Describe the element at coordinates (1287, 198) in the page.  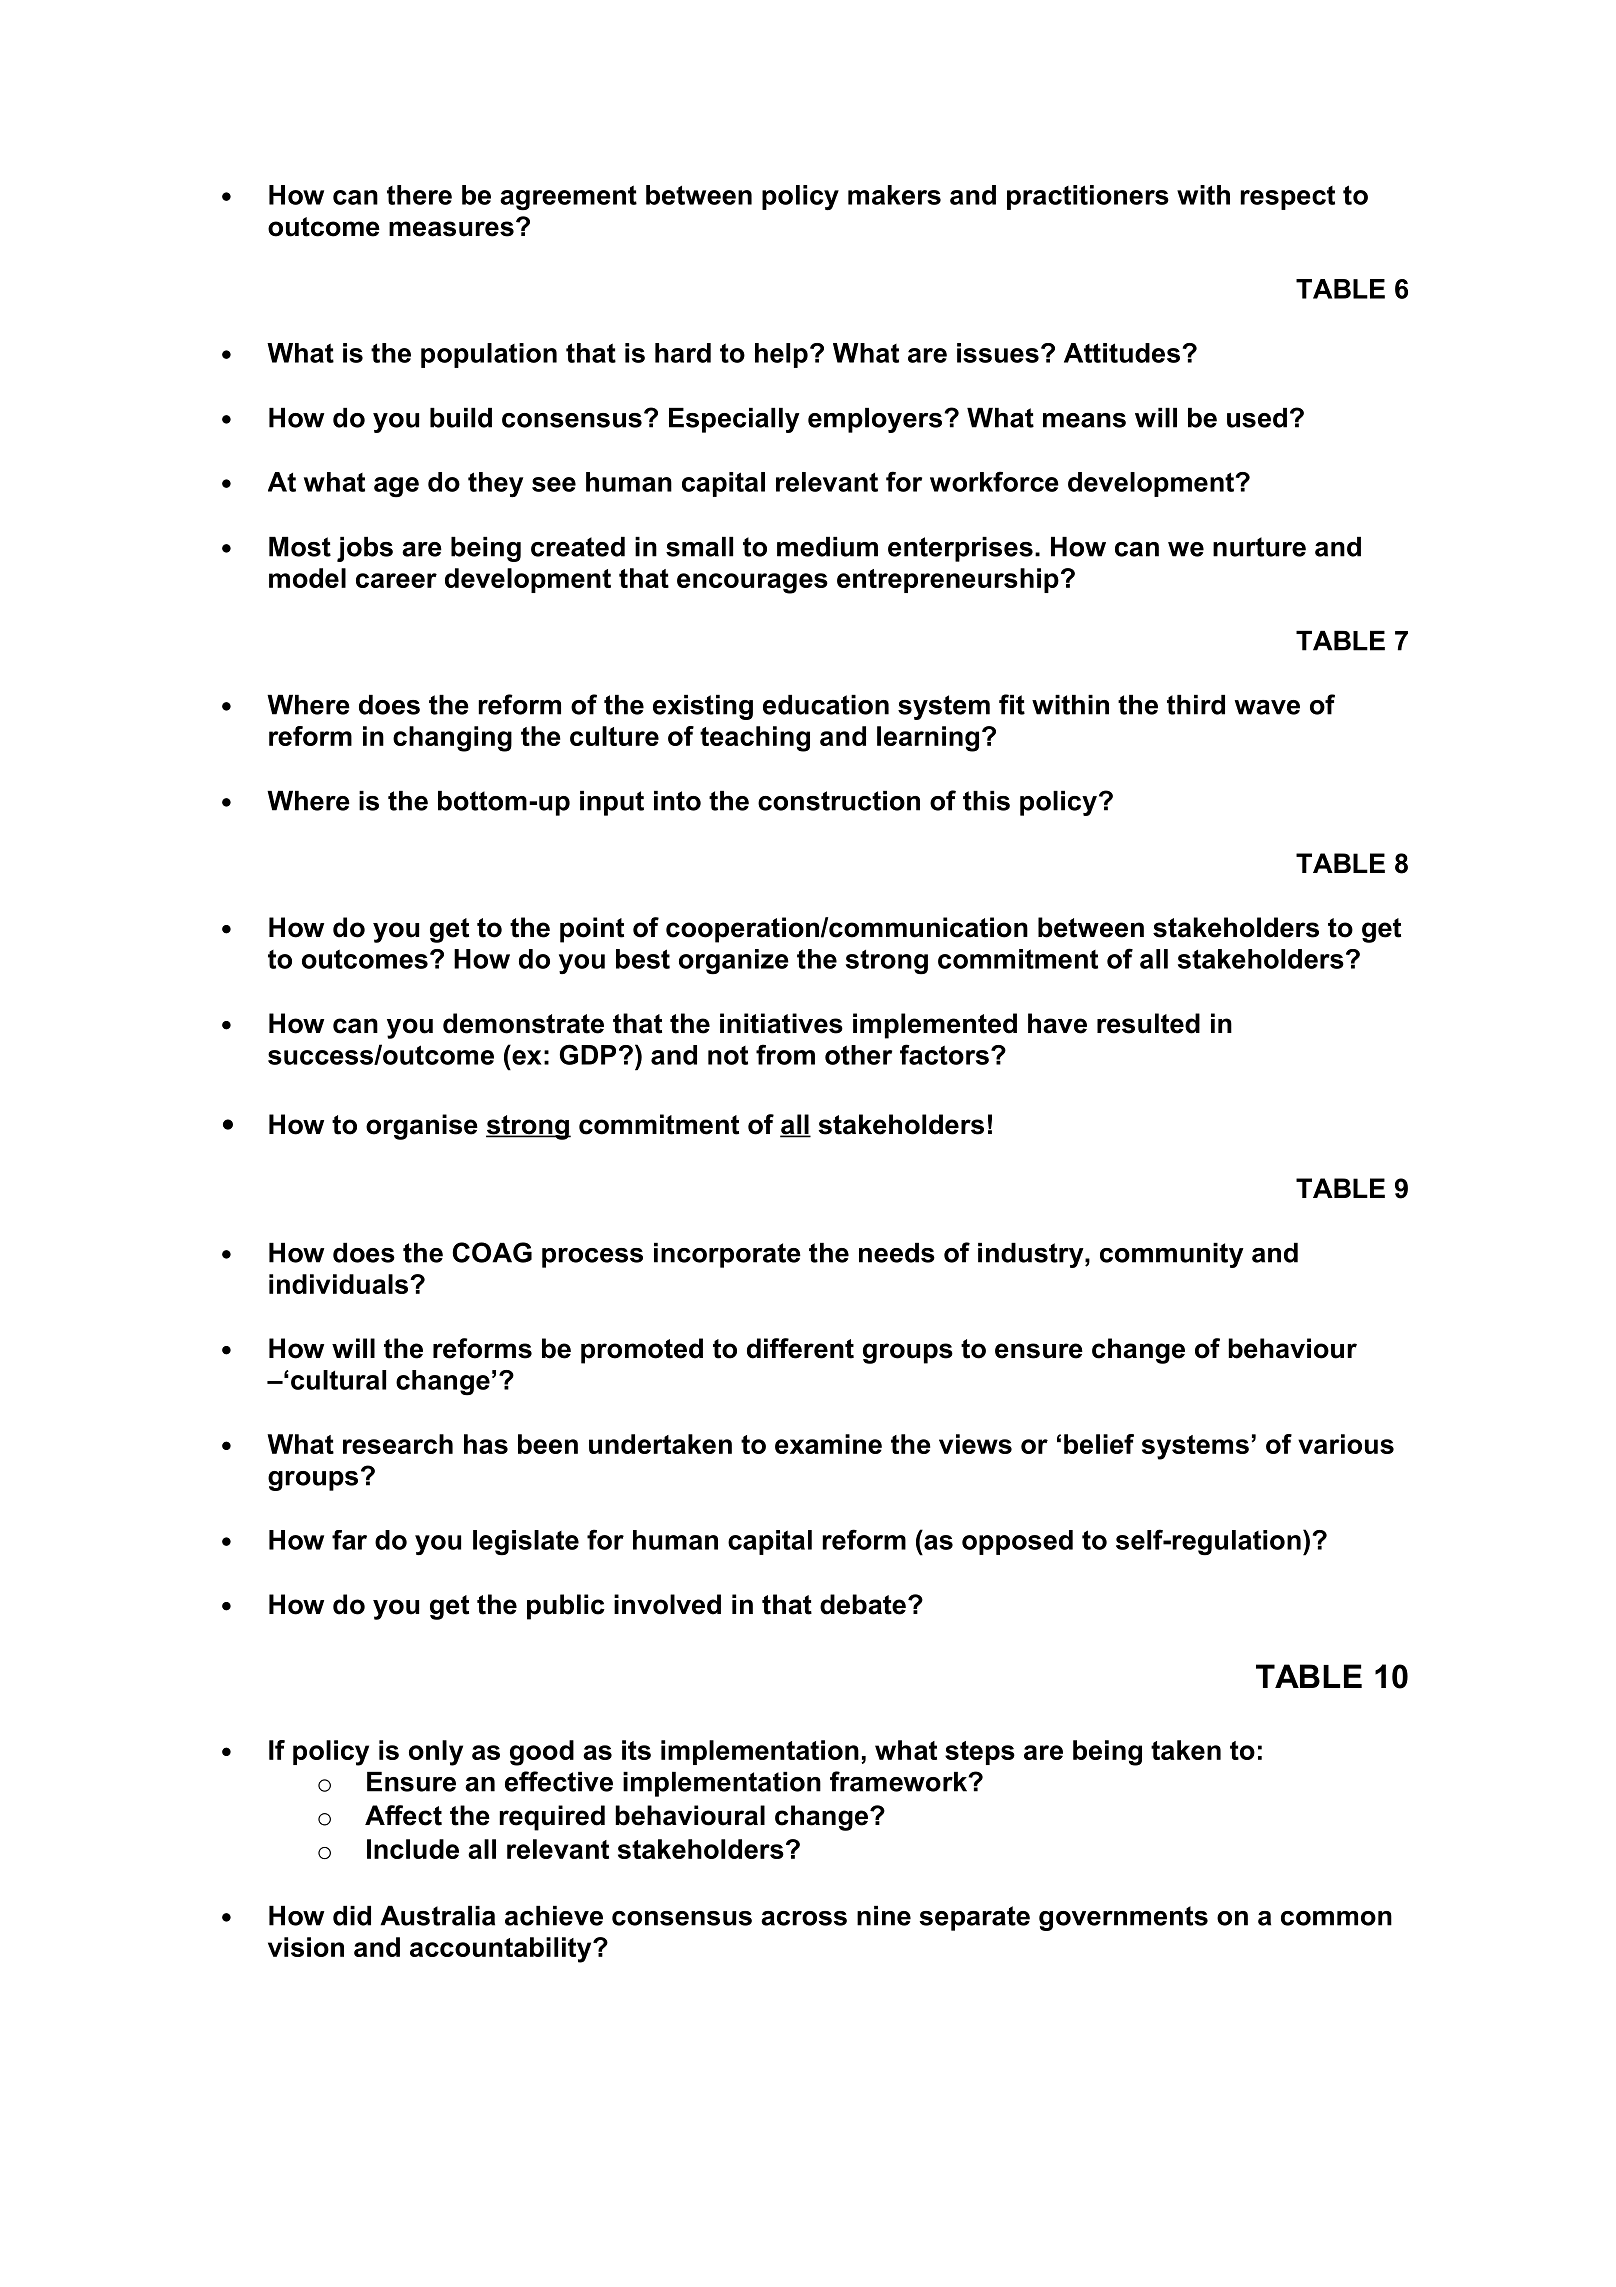
I see `respect` at that location.
